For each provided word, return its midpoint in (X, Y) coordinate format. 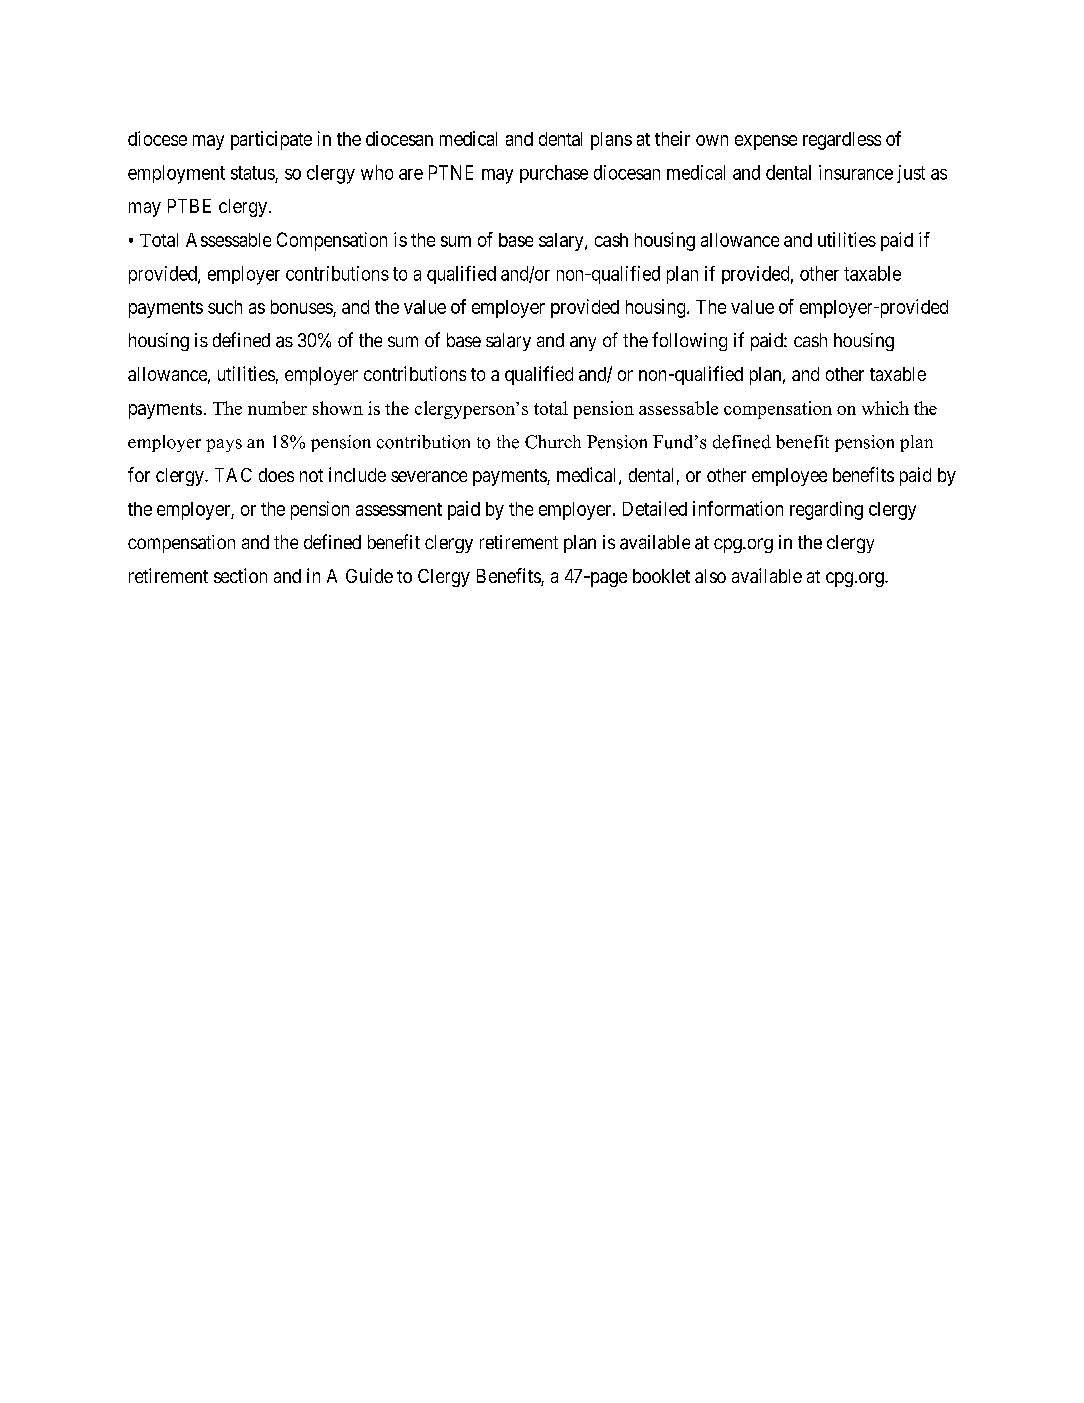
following (689, 341)
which (885, 408)
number (277, 408)
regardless (842, 141)
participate (271, 140)
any (583, 343)
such (225, 307)
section (240, 575)
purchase (554, 174)
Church (553, 442)
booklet (661, 576)
